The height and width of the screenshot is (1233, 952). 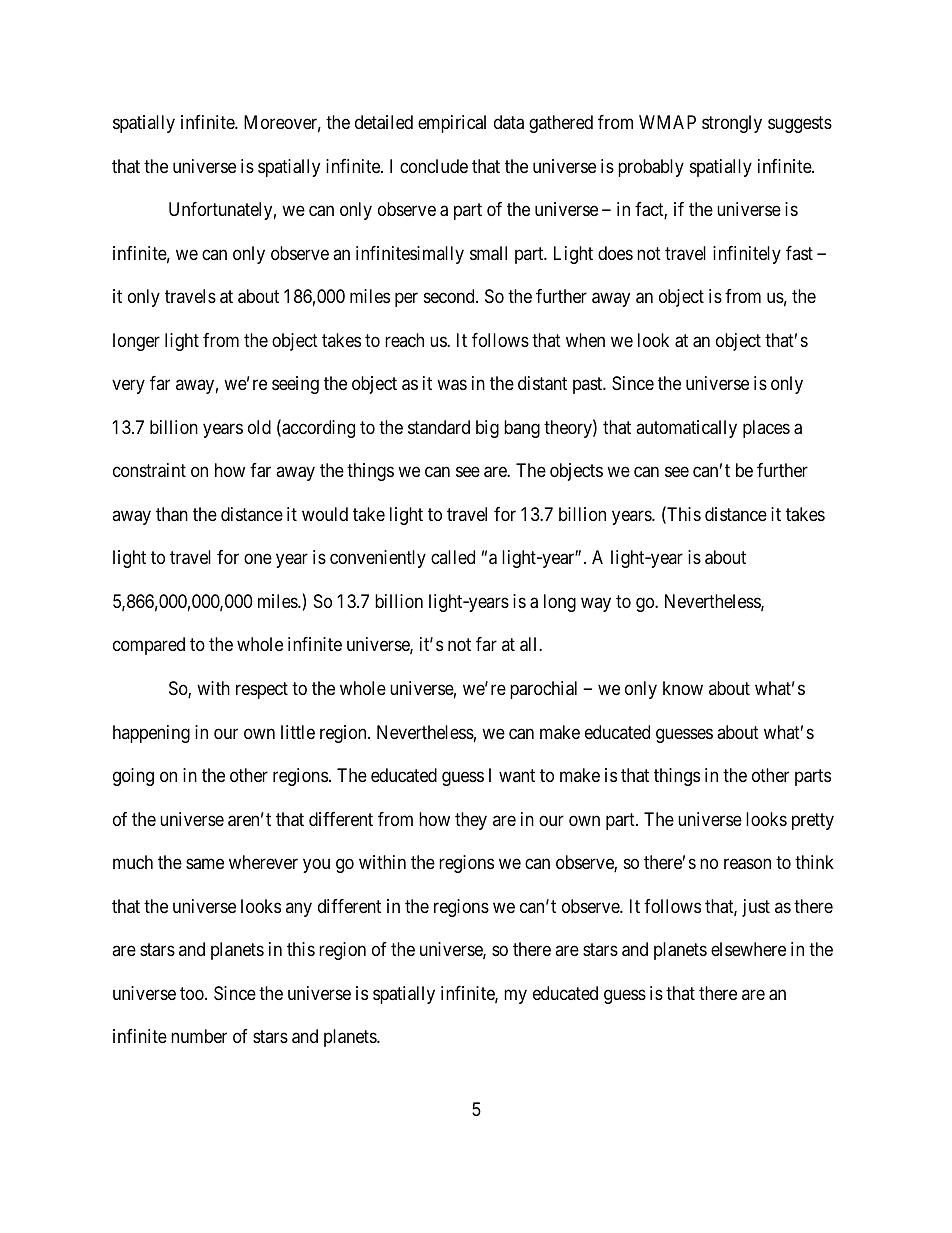 I want to click on going, so click(x=133, y=777).
